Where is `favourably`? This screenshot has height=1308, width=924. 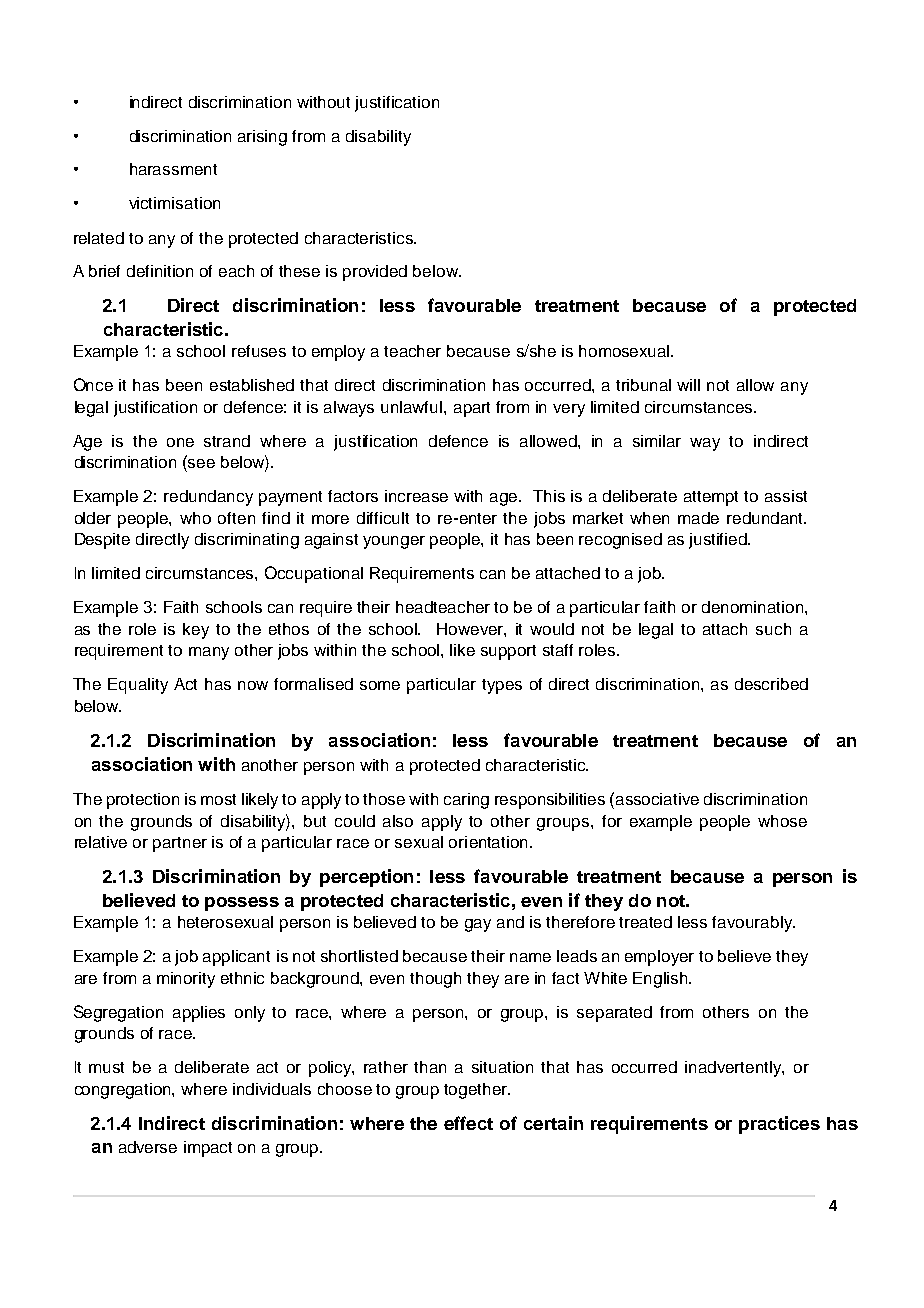 favourably is located at coordinates (753, 924).
